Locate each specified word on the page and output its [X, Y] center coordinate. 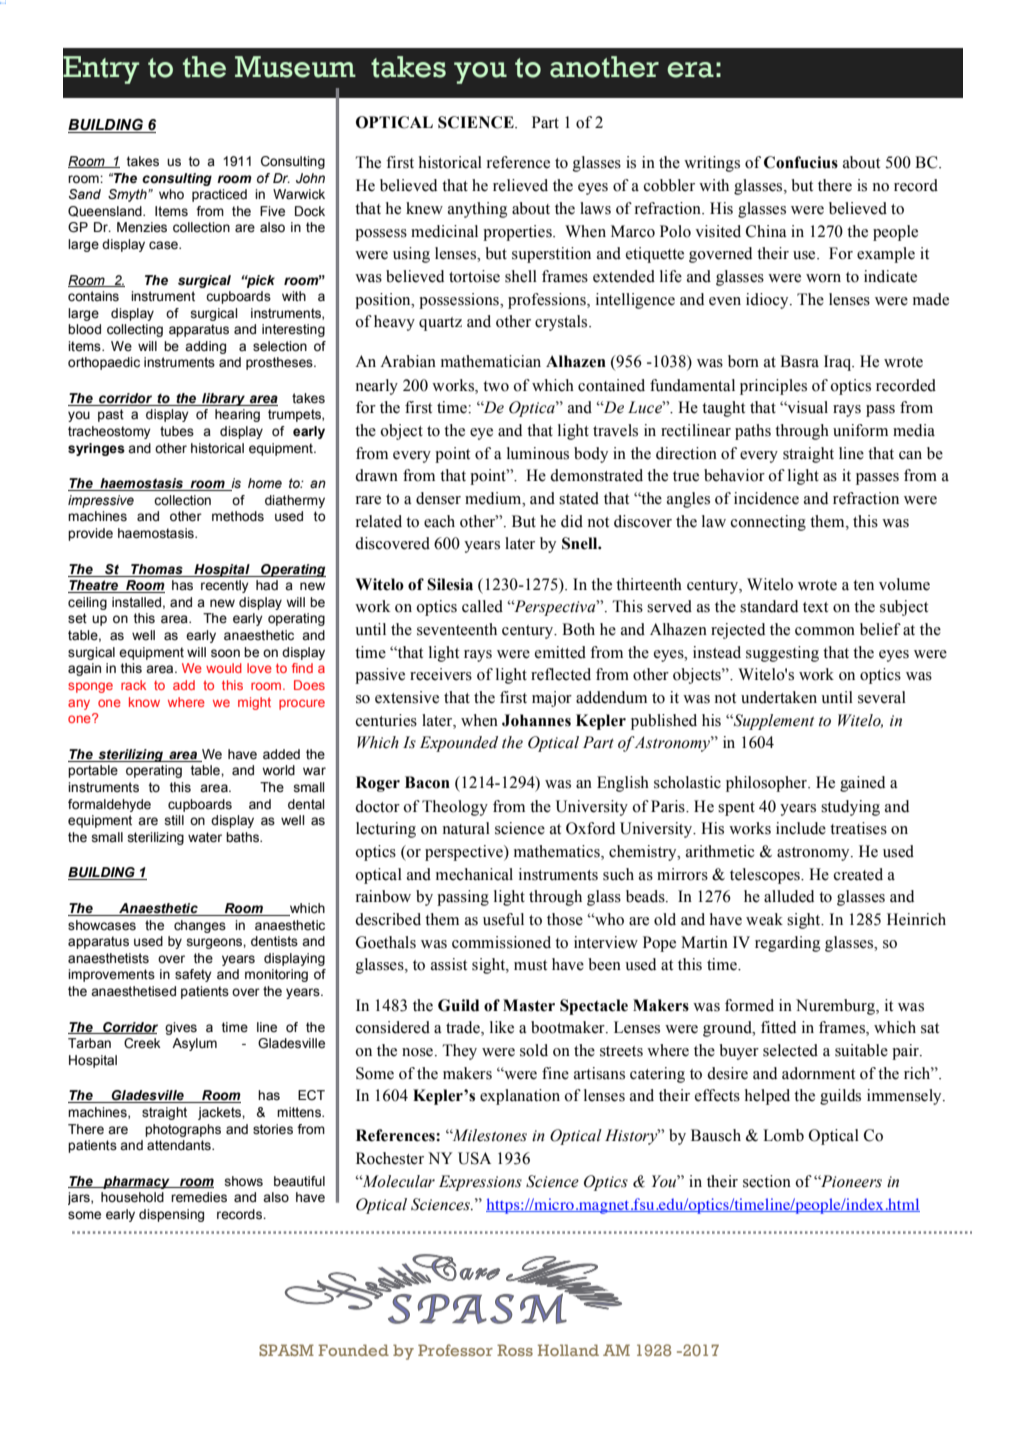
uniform [860, 430]
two [496, 386]
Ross [515, 1350]
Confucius [801, 162]
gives [181, 1028]
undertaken [779, 697]
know [144, 702]
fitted [778, 1027]
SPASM [286, 1350]
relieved [520, 185]
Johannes [536, 720]
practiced [219, 195]
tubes [177, 431]
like [502, 1027]
